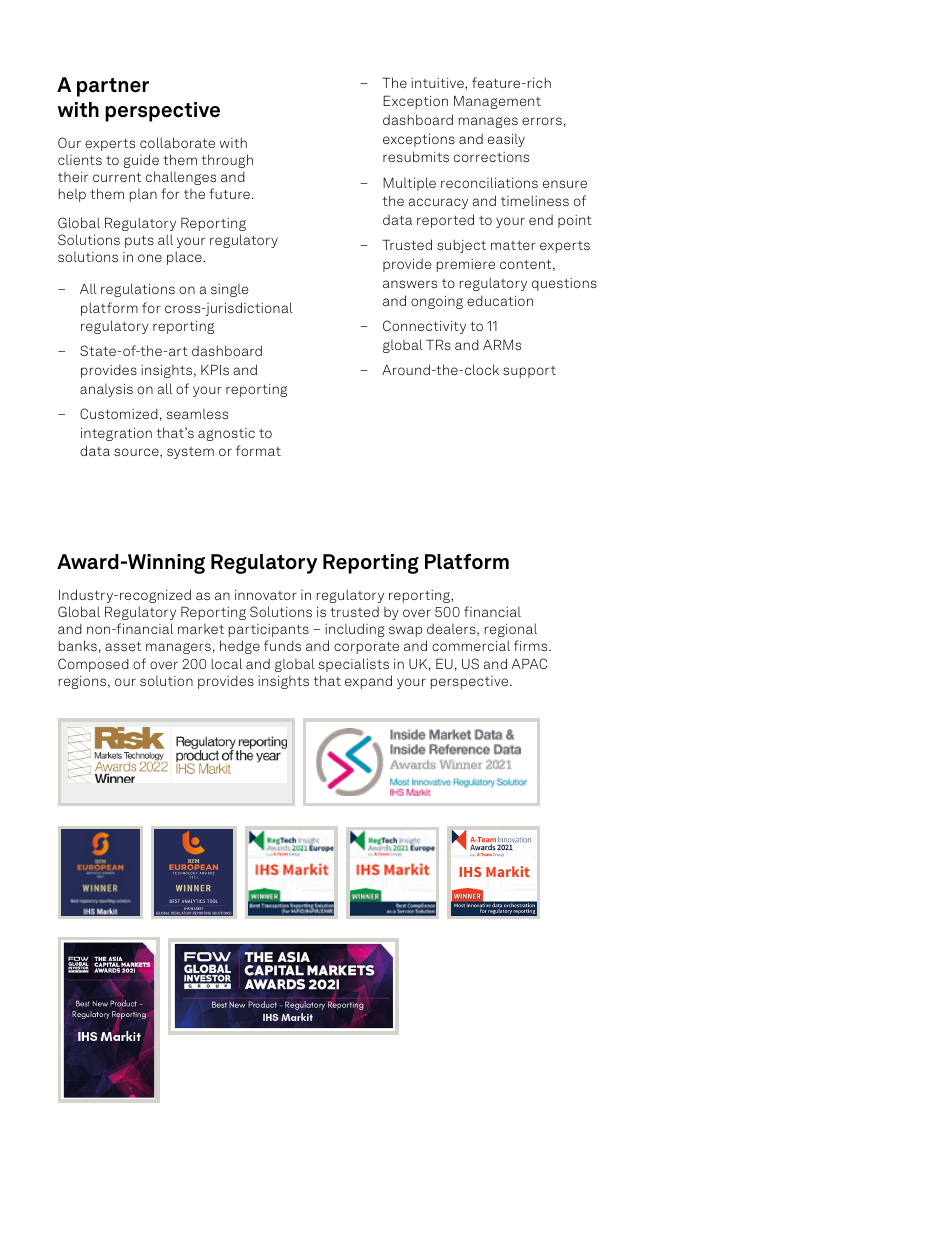 Image resolution: width=952 pixels, height=1247 pixels. Describe the element at coordinates (266, 595) in the document. I see `innovator` at that location.
